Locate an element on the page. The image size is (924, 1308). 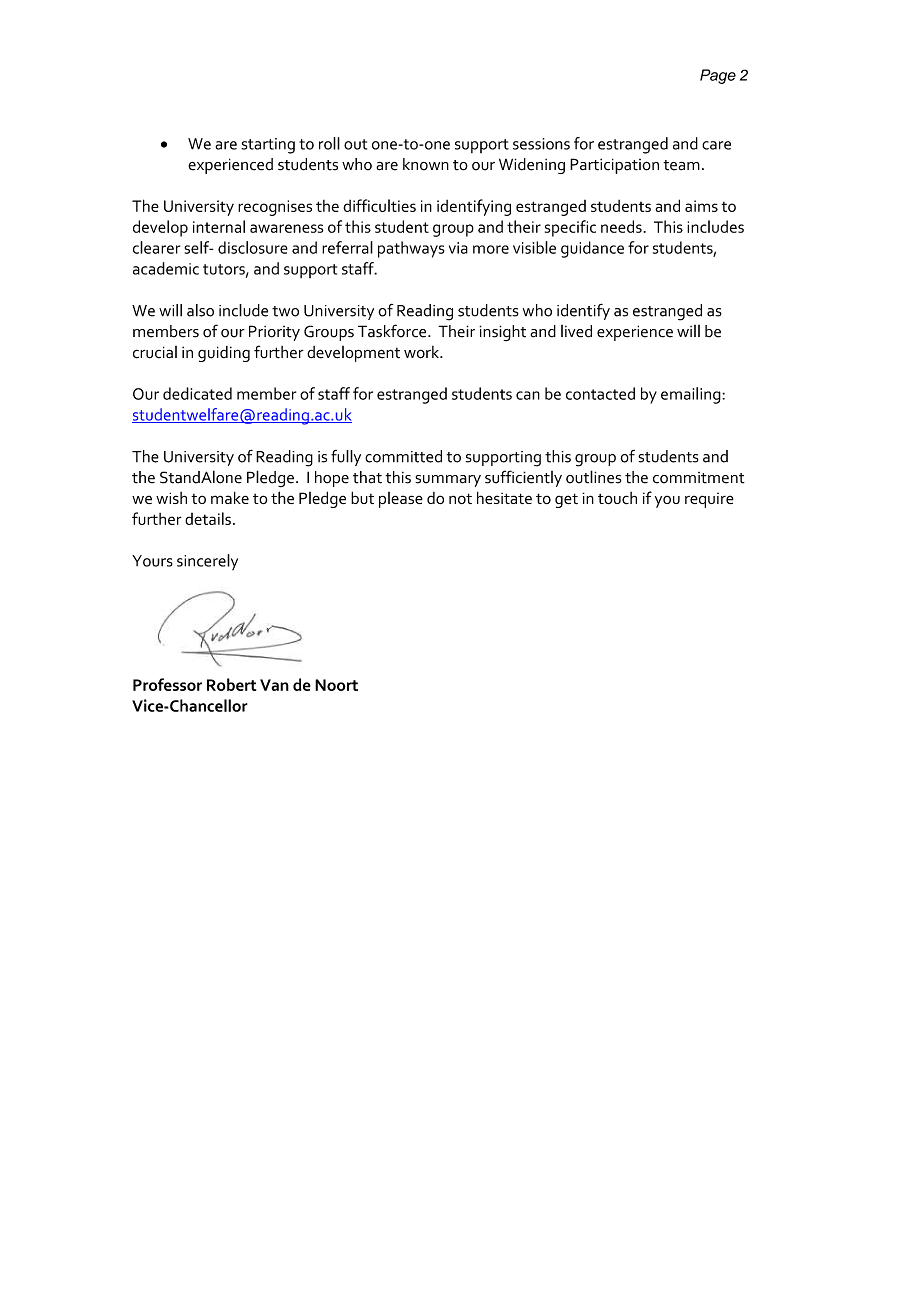
known is located at coordinates (426, 164).
